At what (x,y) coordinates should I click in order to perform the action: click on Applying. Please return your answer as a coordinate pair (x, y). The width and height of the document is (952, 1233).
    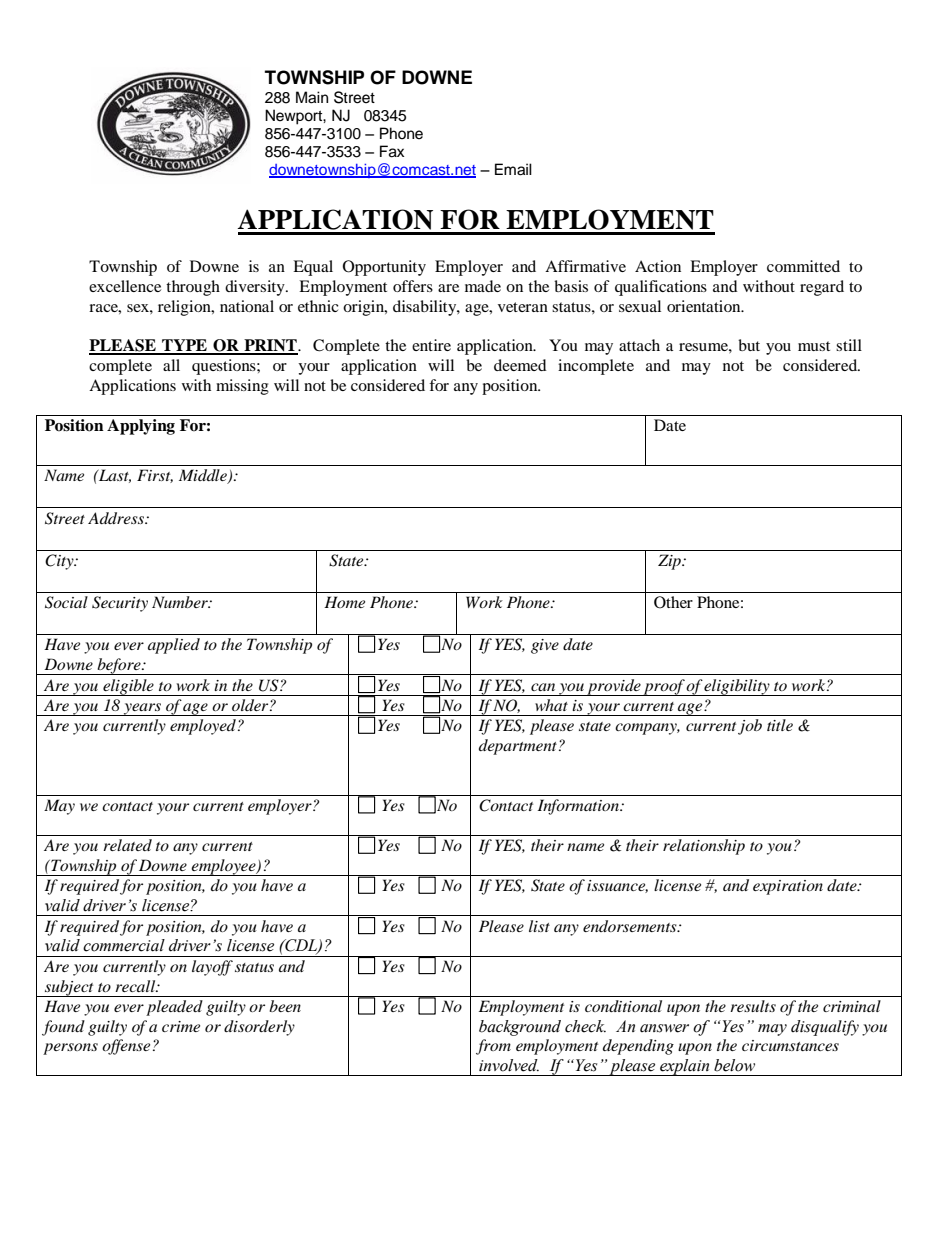
    Looking at the image, I should click on (141, 427).
